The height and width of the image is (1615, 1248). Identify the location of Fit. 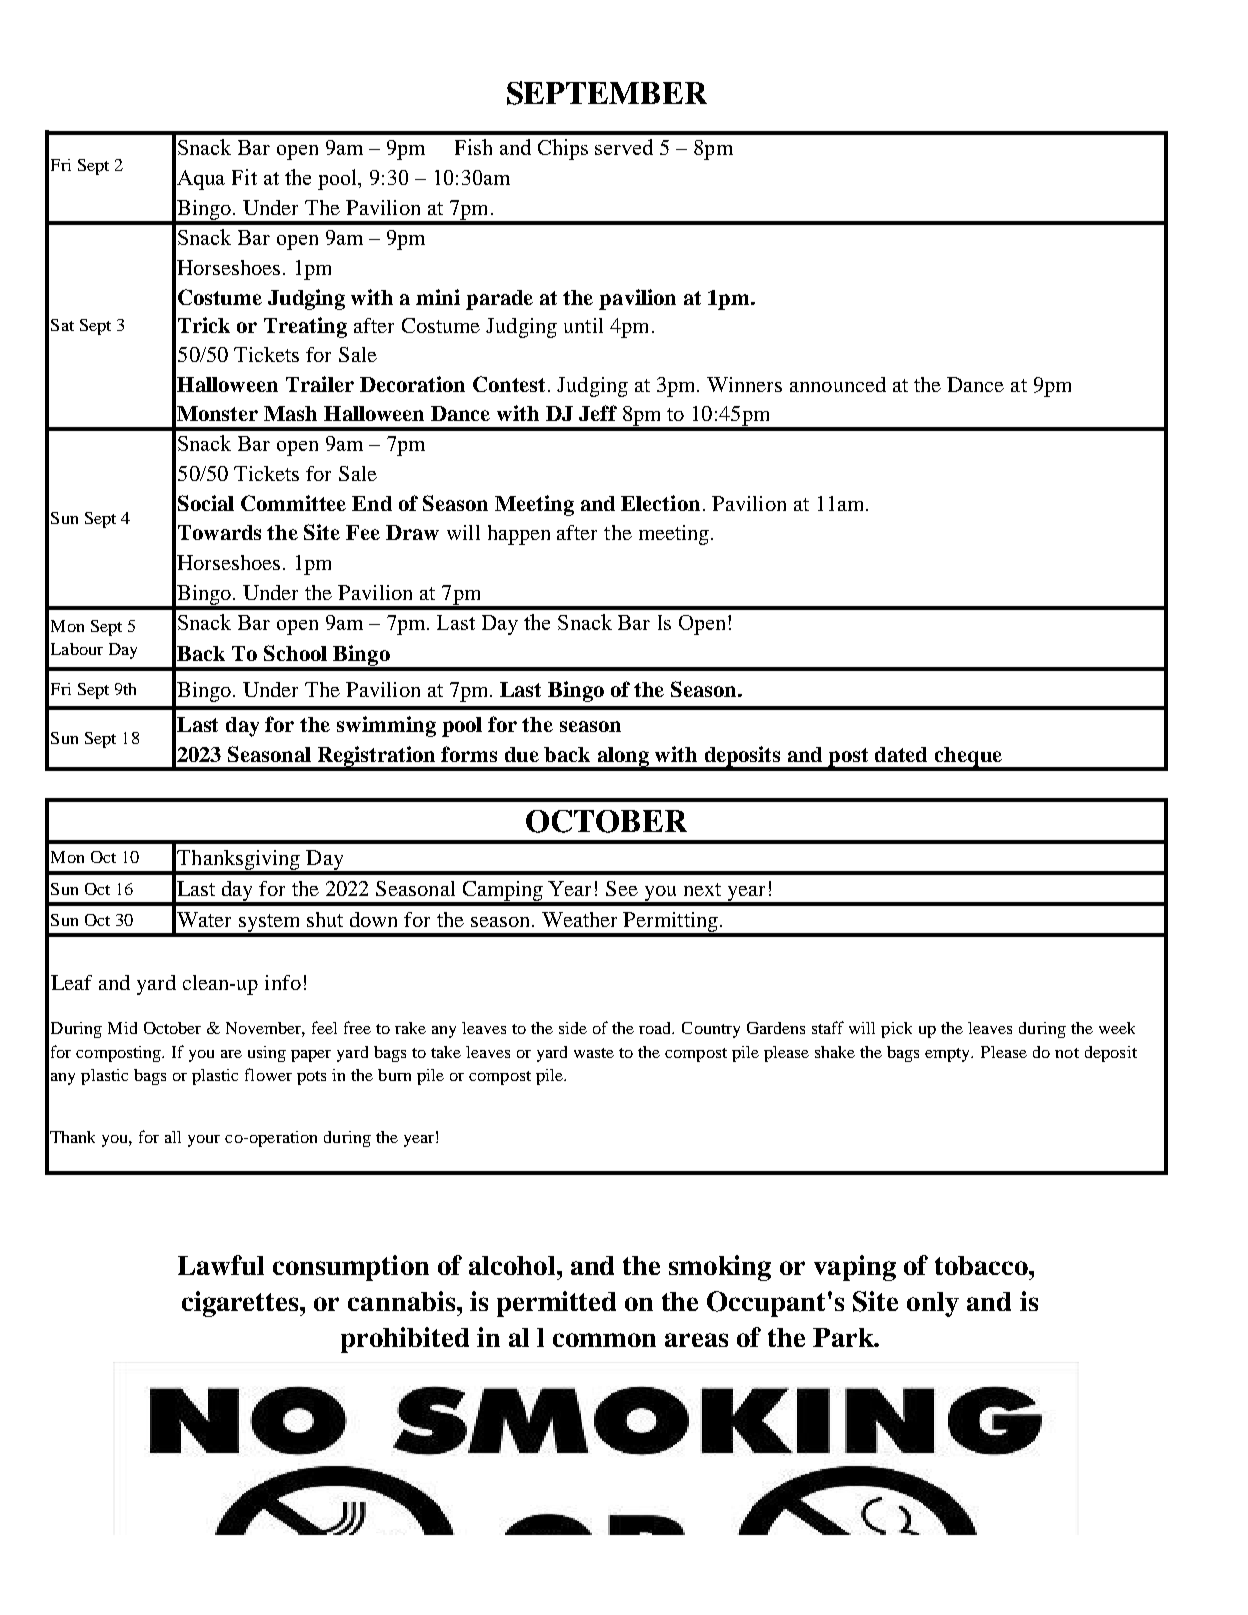
(244, 177).
